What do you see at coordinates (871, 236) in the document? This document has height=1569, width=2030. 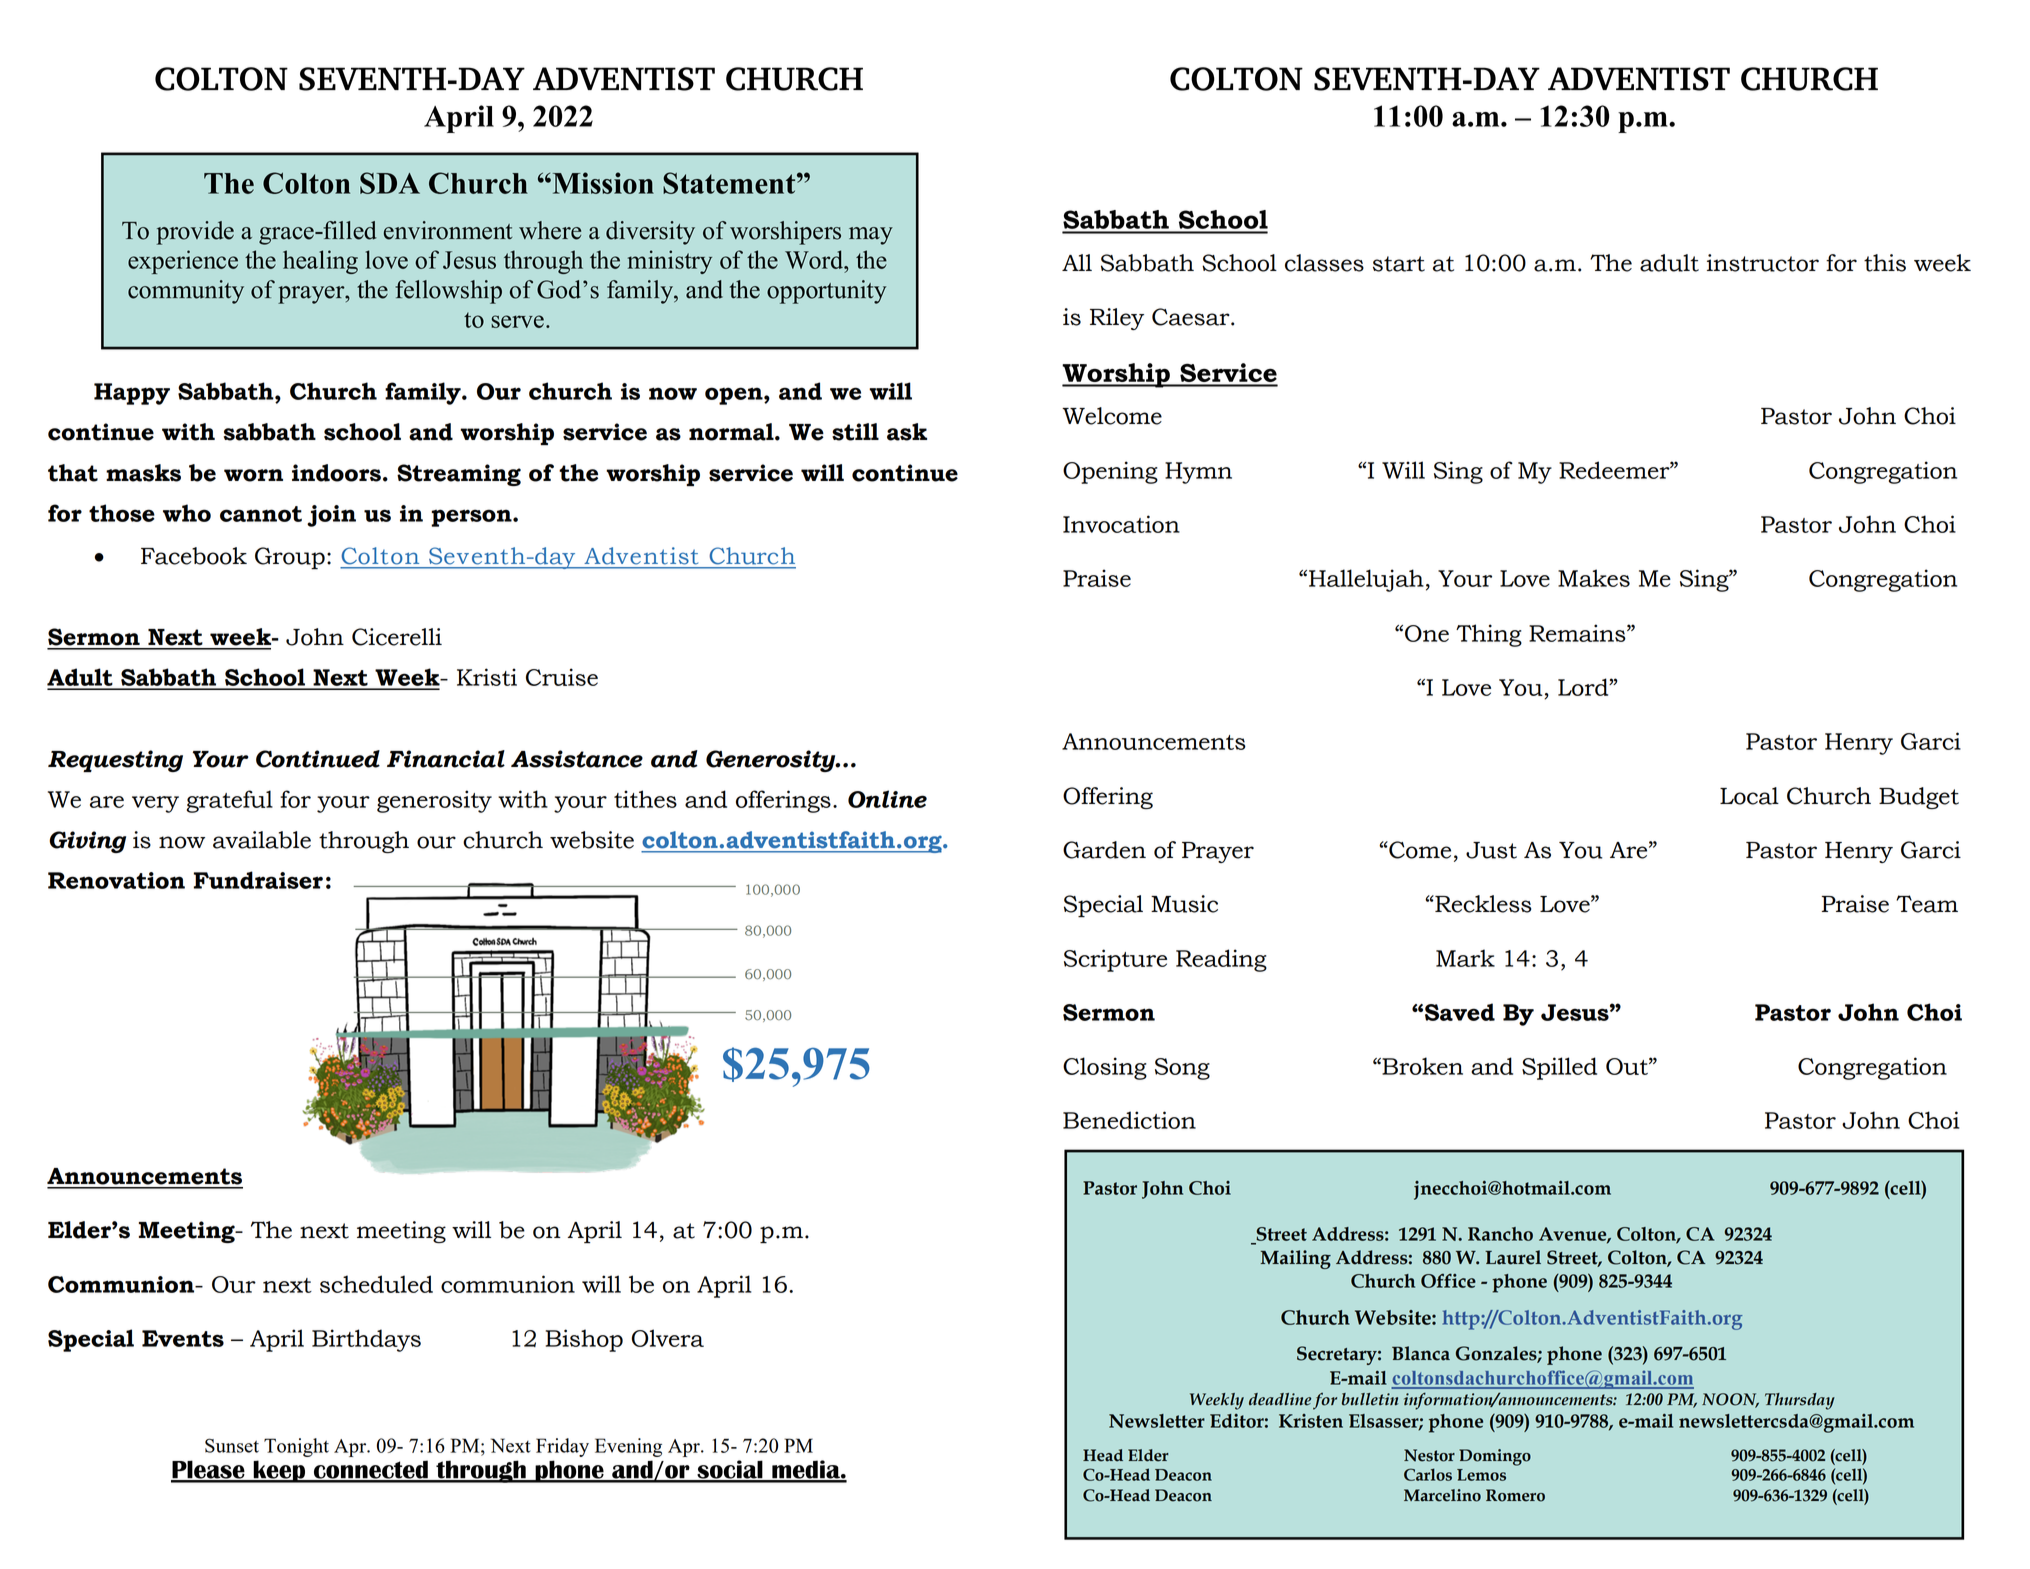 I see `may` at bounding box center [871, 236].
